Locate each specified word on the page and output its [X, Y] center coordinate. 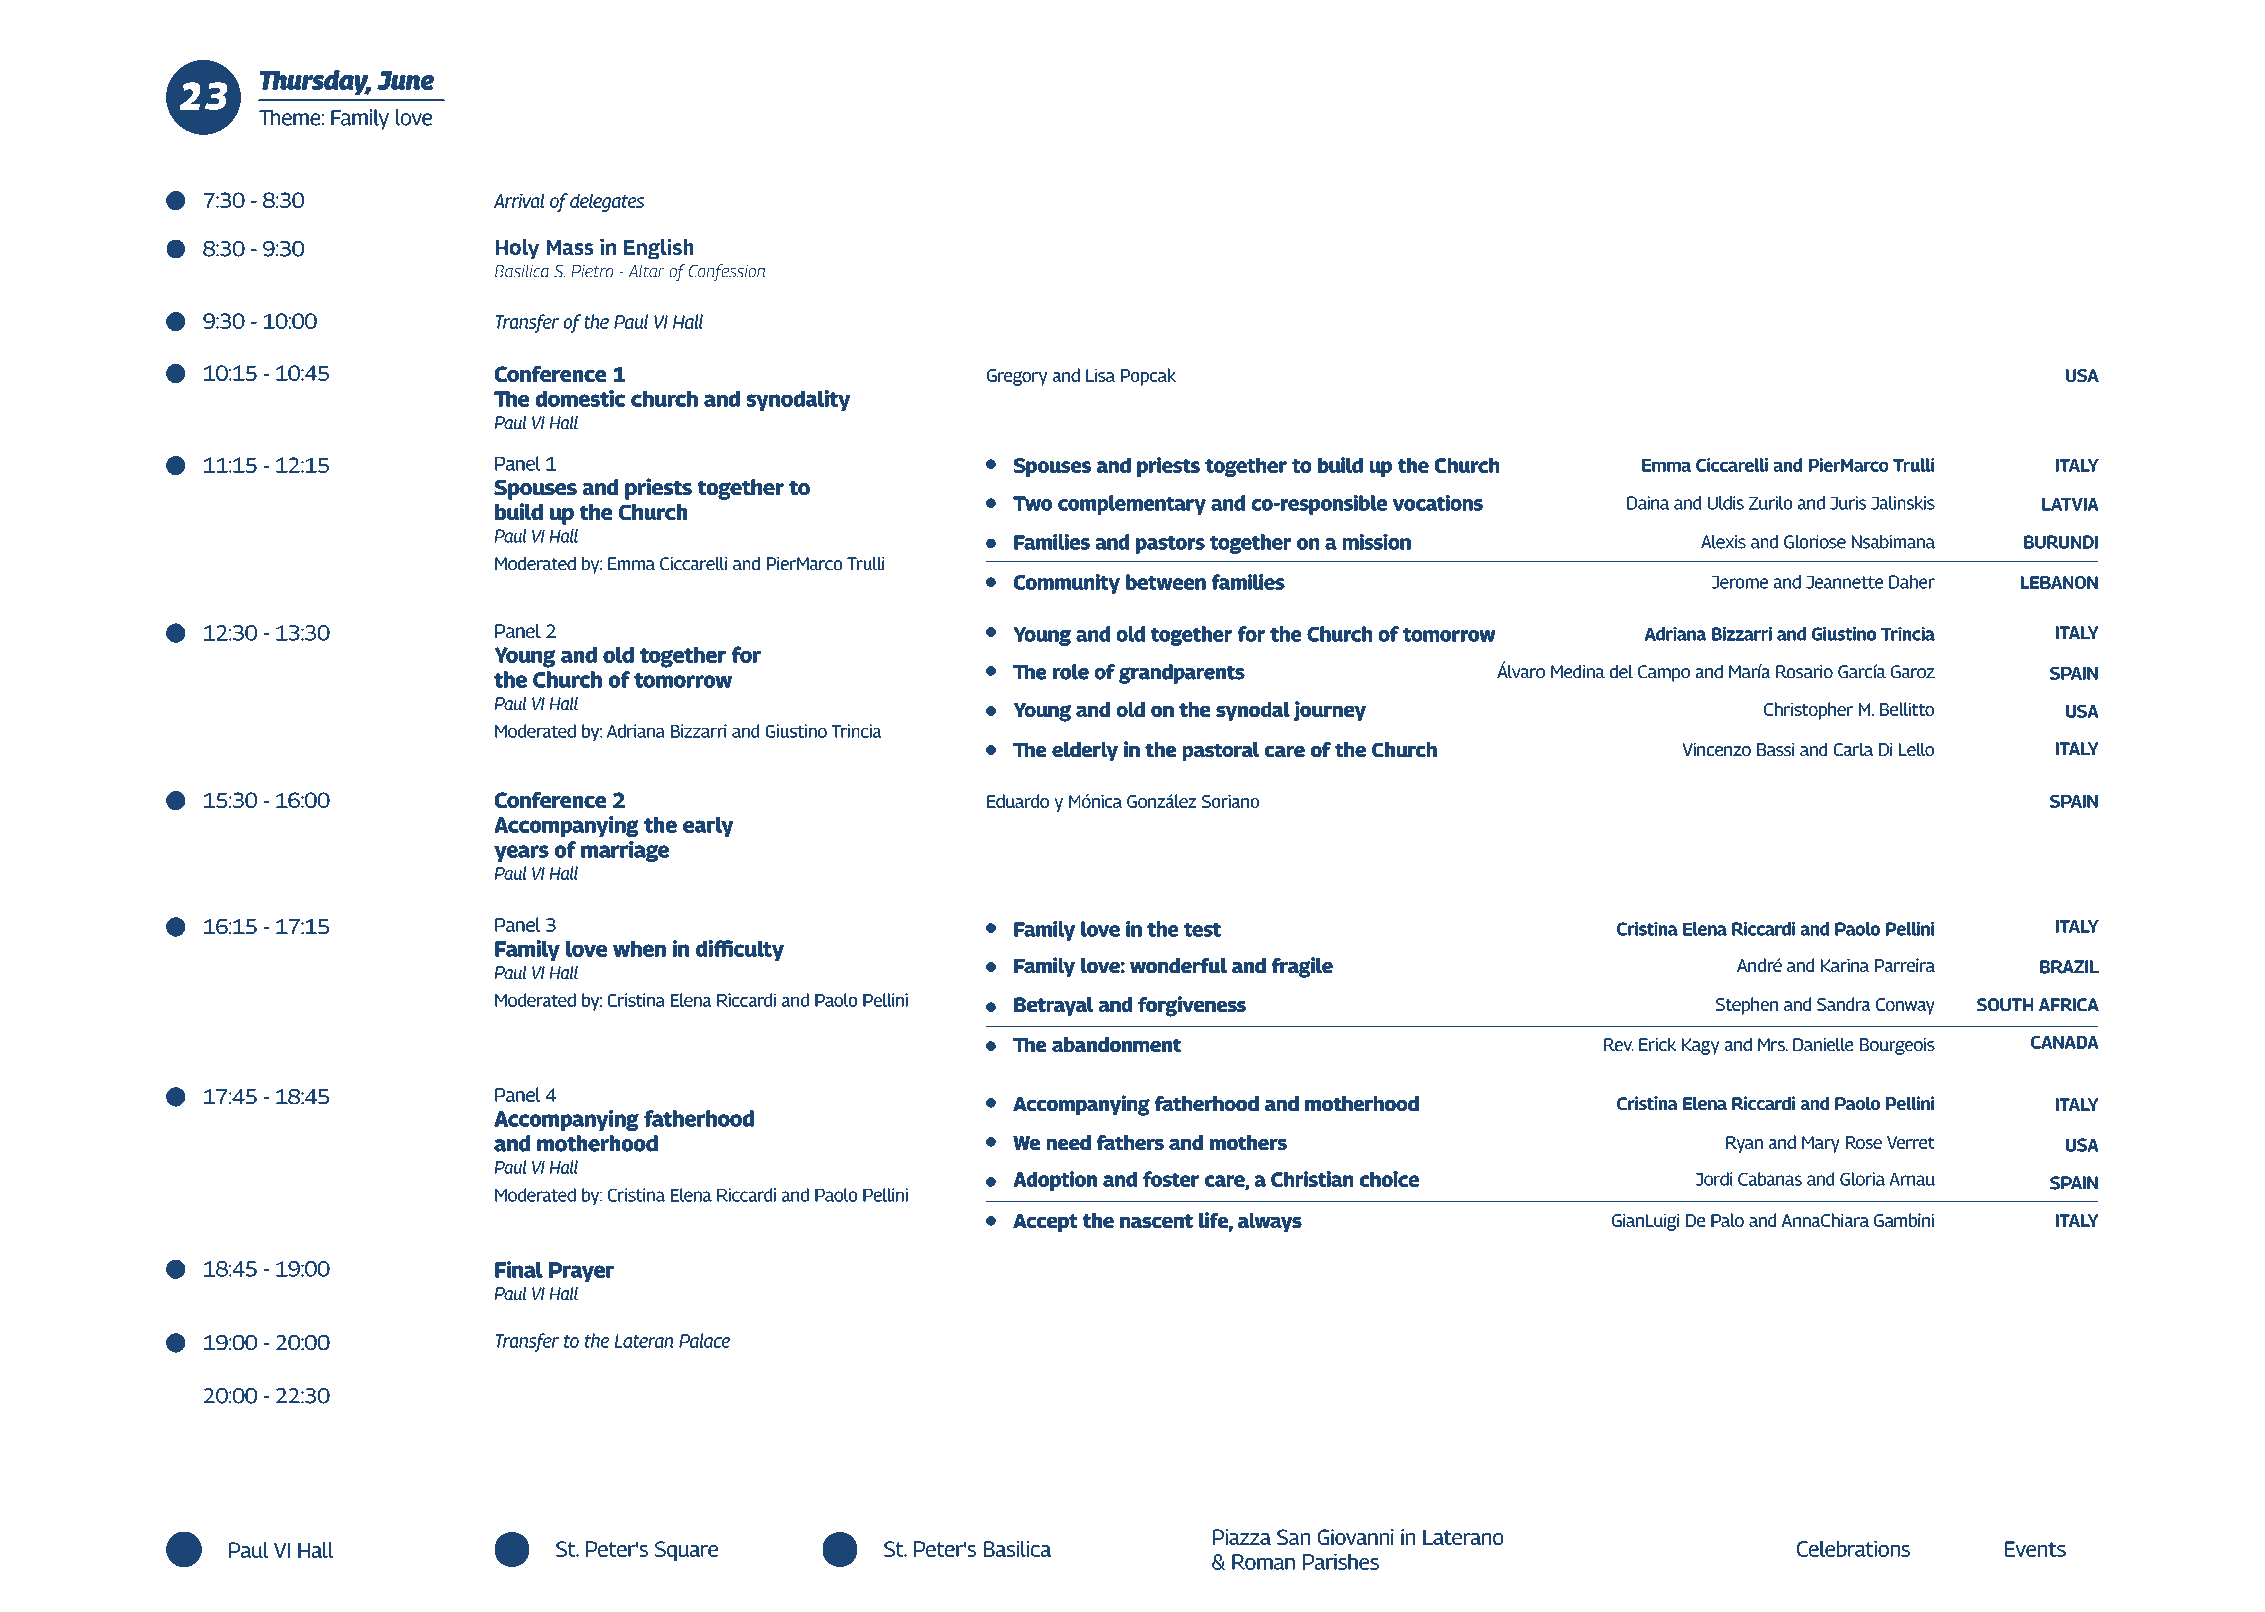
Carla [1853, 749]
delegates [607, 203]
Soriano [1230, 801]
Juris [1848, 503]
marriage [625, 851]
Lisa [1100, 375]
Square [686, 1551]
